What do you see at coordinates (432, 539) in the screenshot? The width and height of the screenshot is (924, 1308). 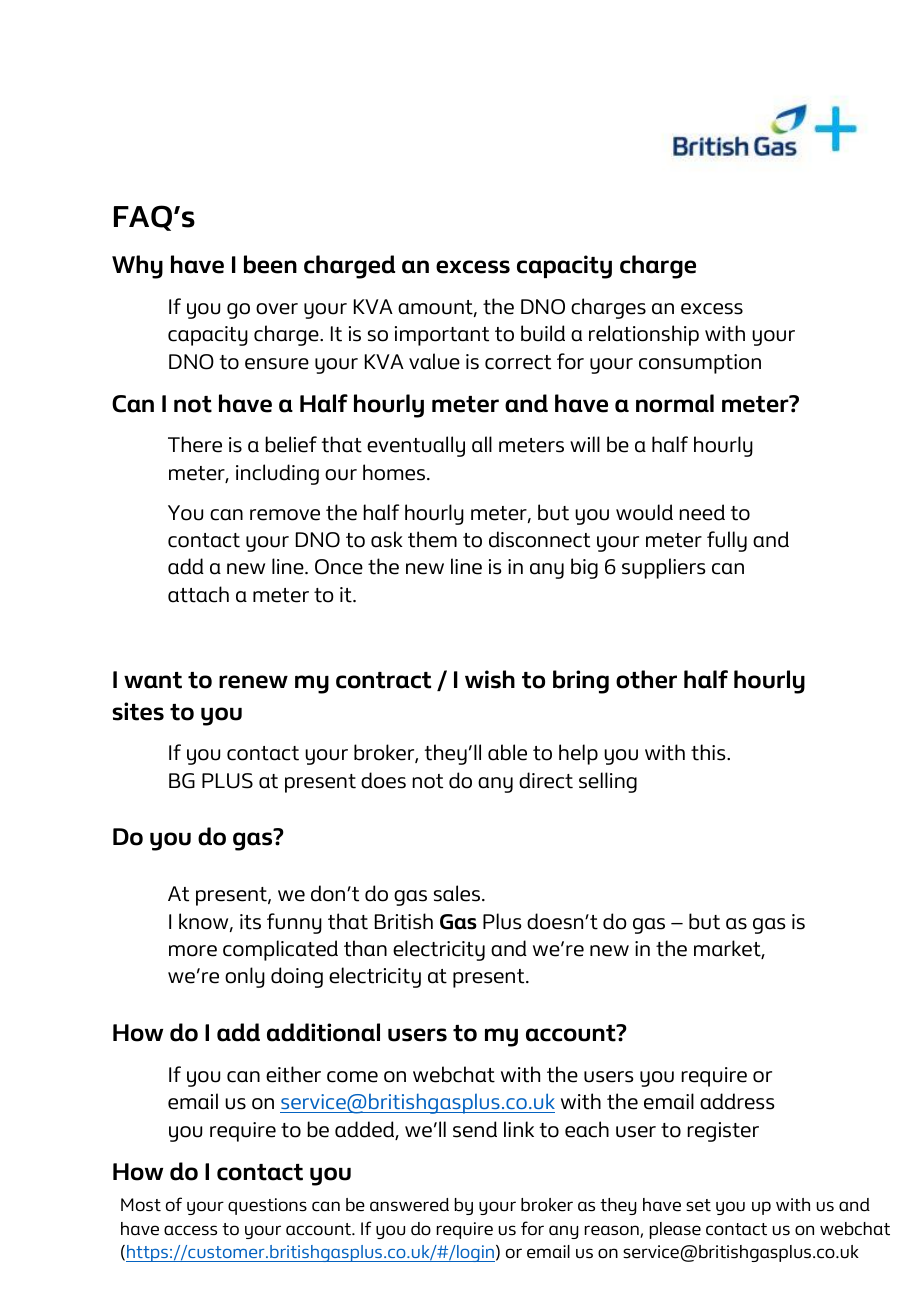 I see `them` at bounding box center [432, 539].
